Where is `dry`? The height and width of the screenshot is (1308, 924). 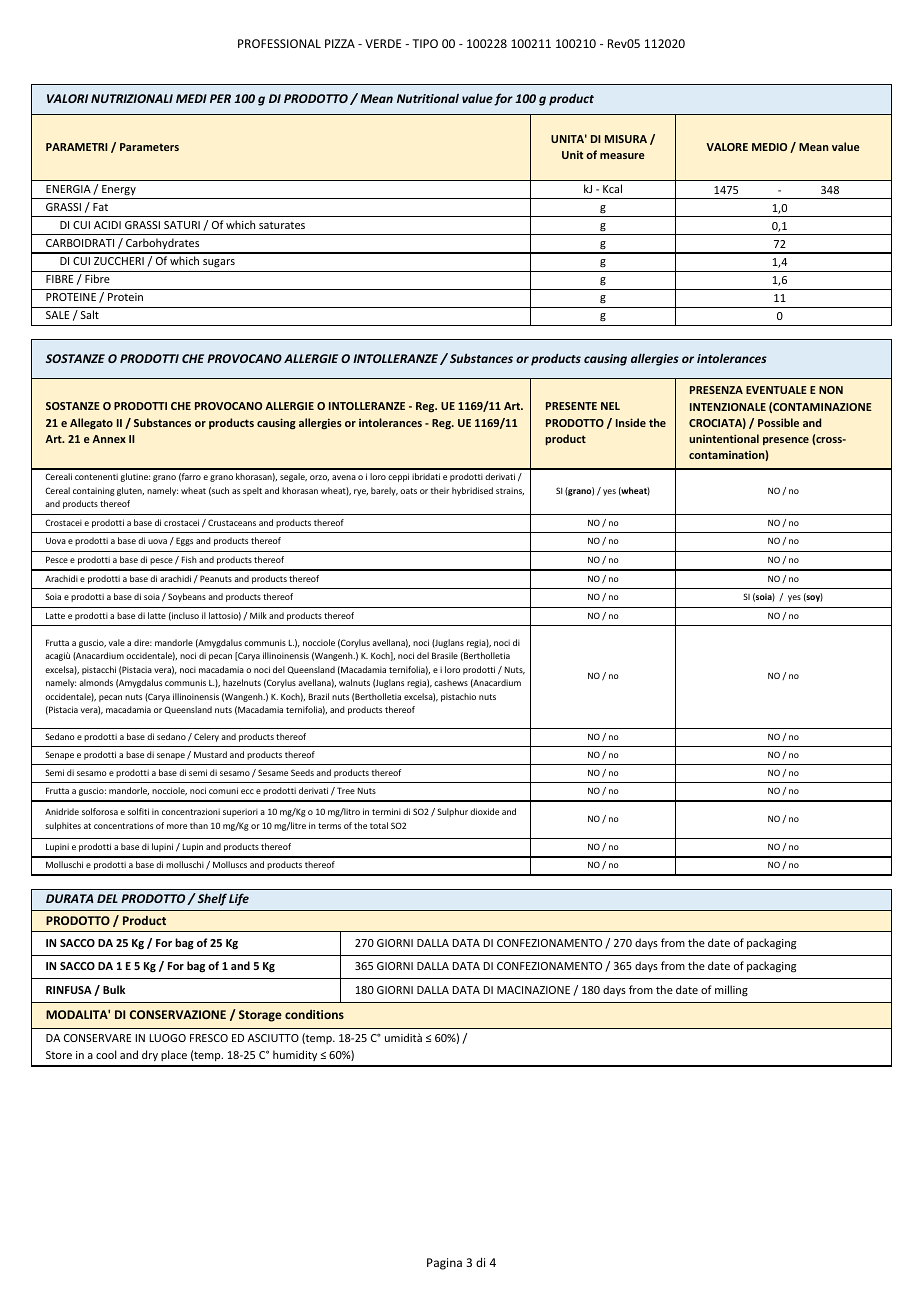 dry is located at coordinates (150, 1055).
